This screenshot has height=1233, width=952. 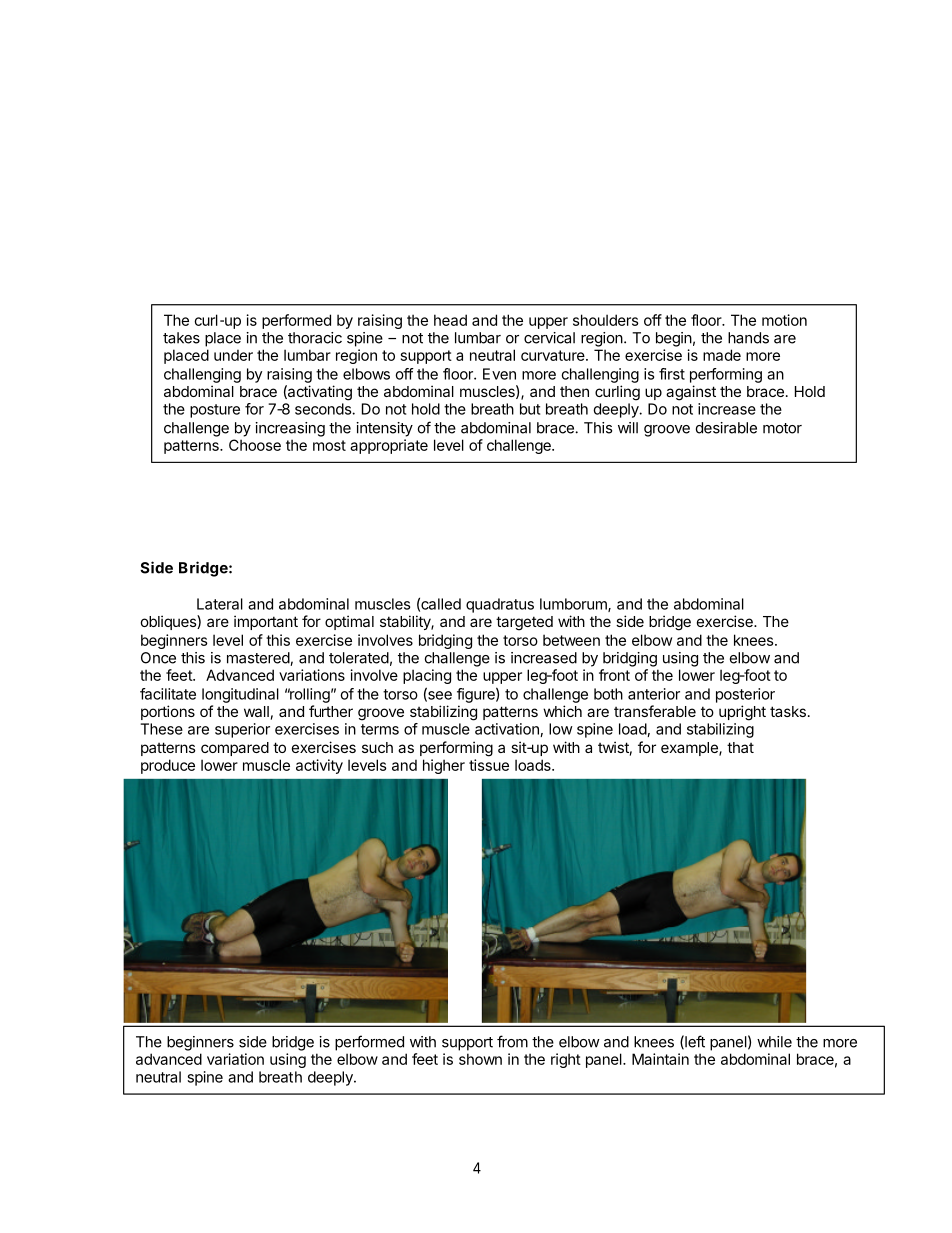 What do you see at coordinates (480, 1059) in the screenshot?
I see `shown` at bounding box center [480, 1059].
